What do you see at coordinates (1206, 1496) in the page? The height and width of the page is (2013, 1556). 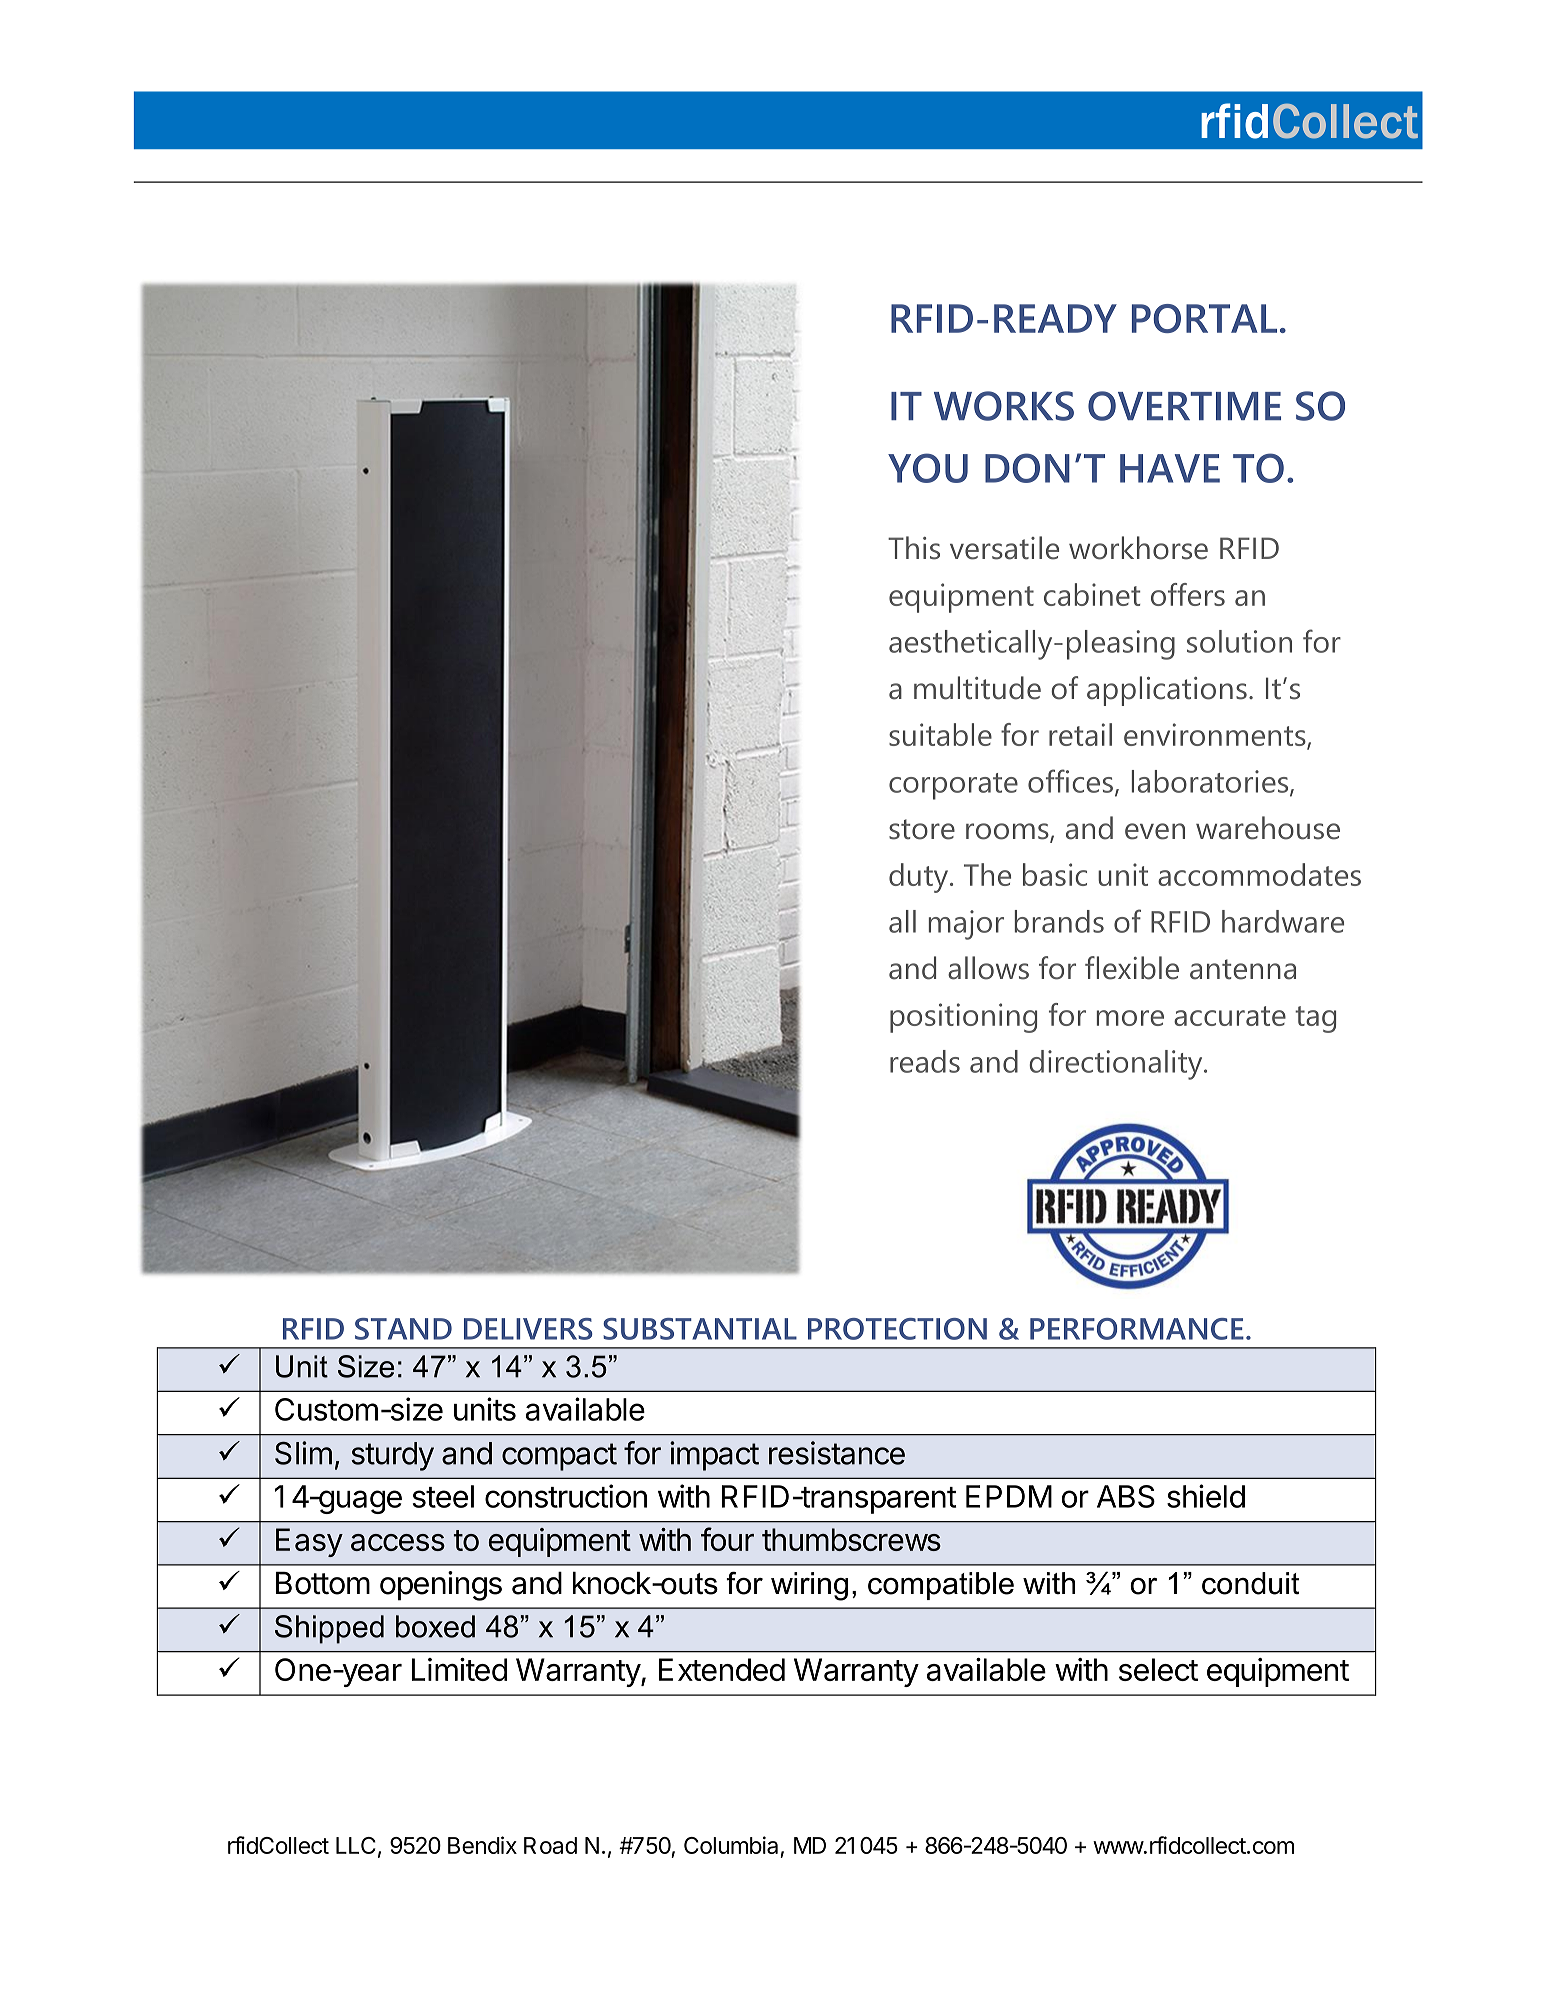 I see `shield` at bounding box center [1206, 1496].
